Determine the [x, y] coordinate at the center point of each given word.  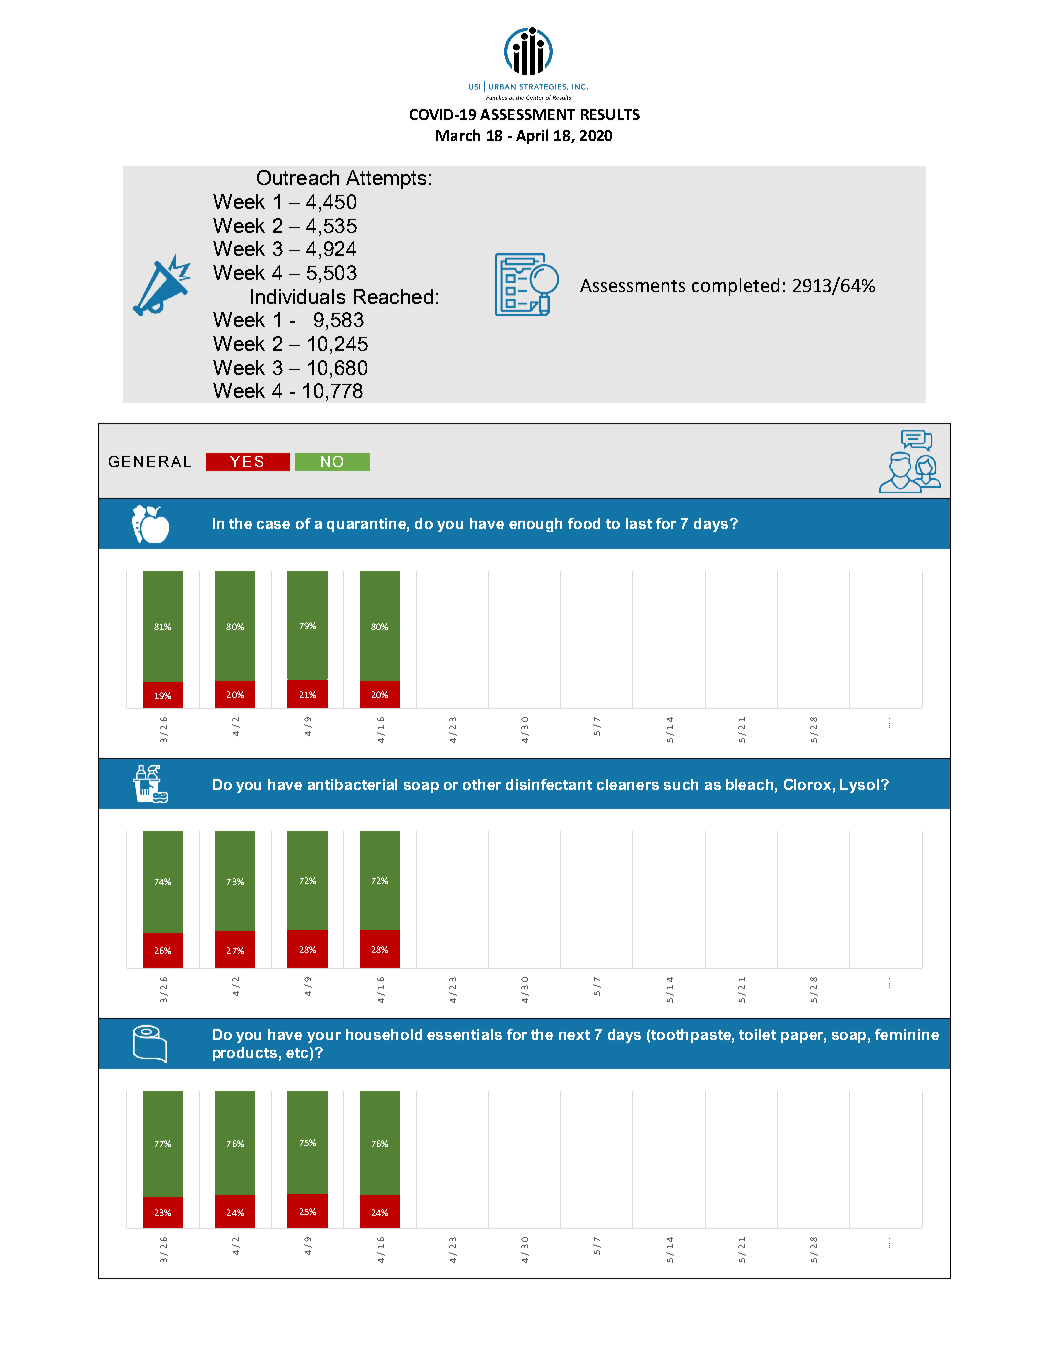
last [639, 523]
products [245, 1054]
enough [535, 525]
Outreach [298, 177]
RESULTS [610, 114]
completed [735, 287]
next [574, 1035]
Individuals [298, 296]
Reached [393, 296]
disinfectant [549, 784]
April [532, 136]
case [273, 525]
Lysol [861, 786]
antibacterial [352, 784]
